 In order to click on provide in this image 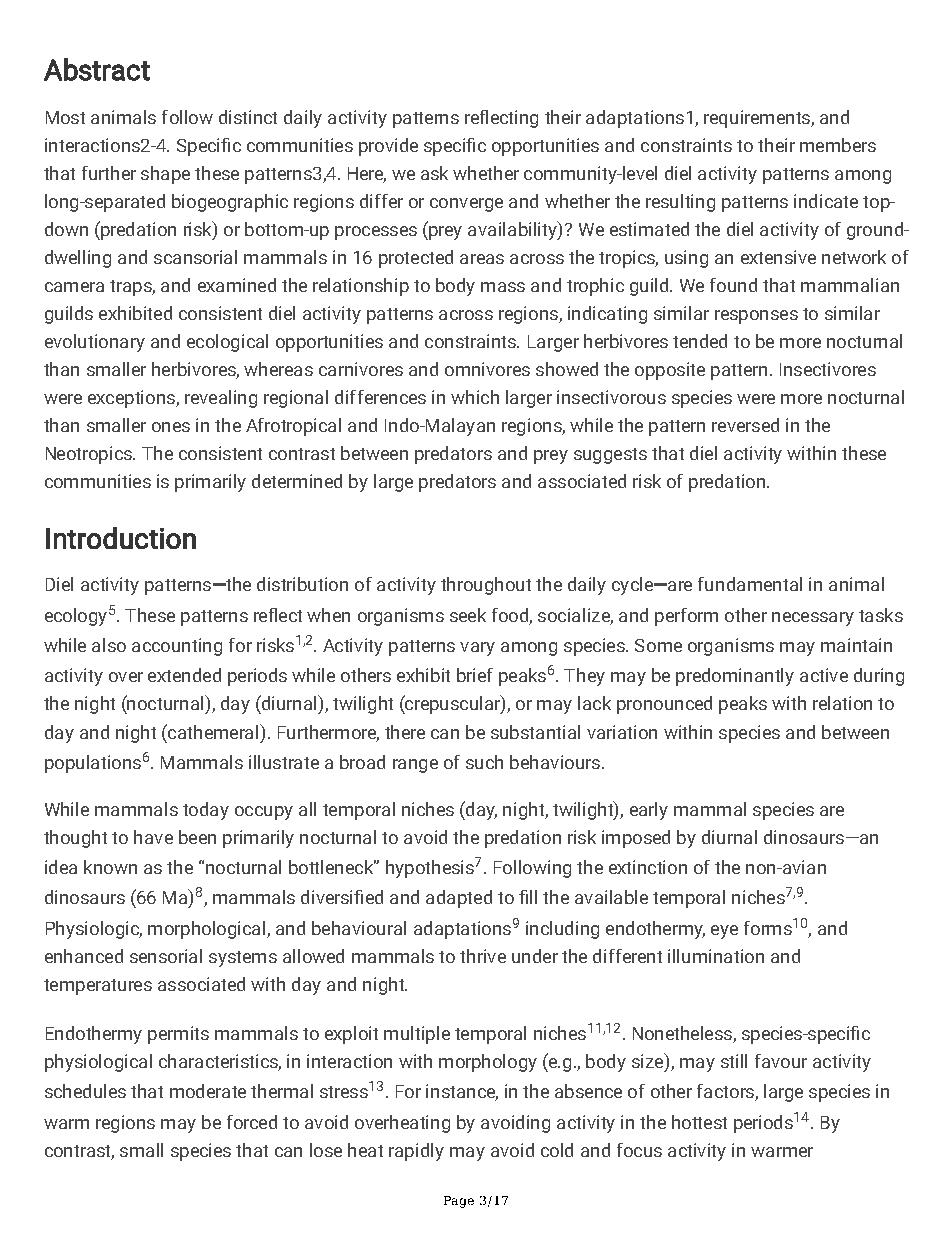, I will do `click(388, 147)`.
